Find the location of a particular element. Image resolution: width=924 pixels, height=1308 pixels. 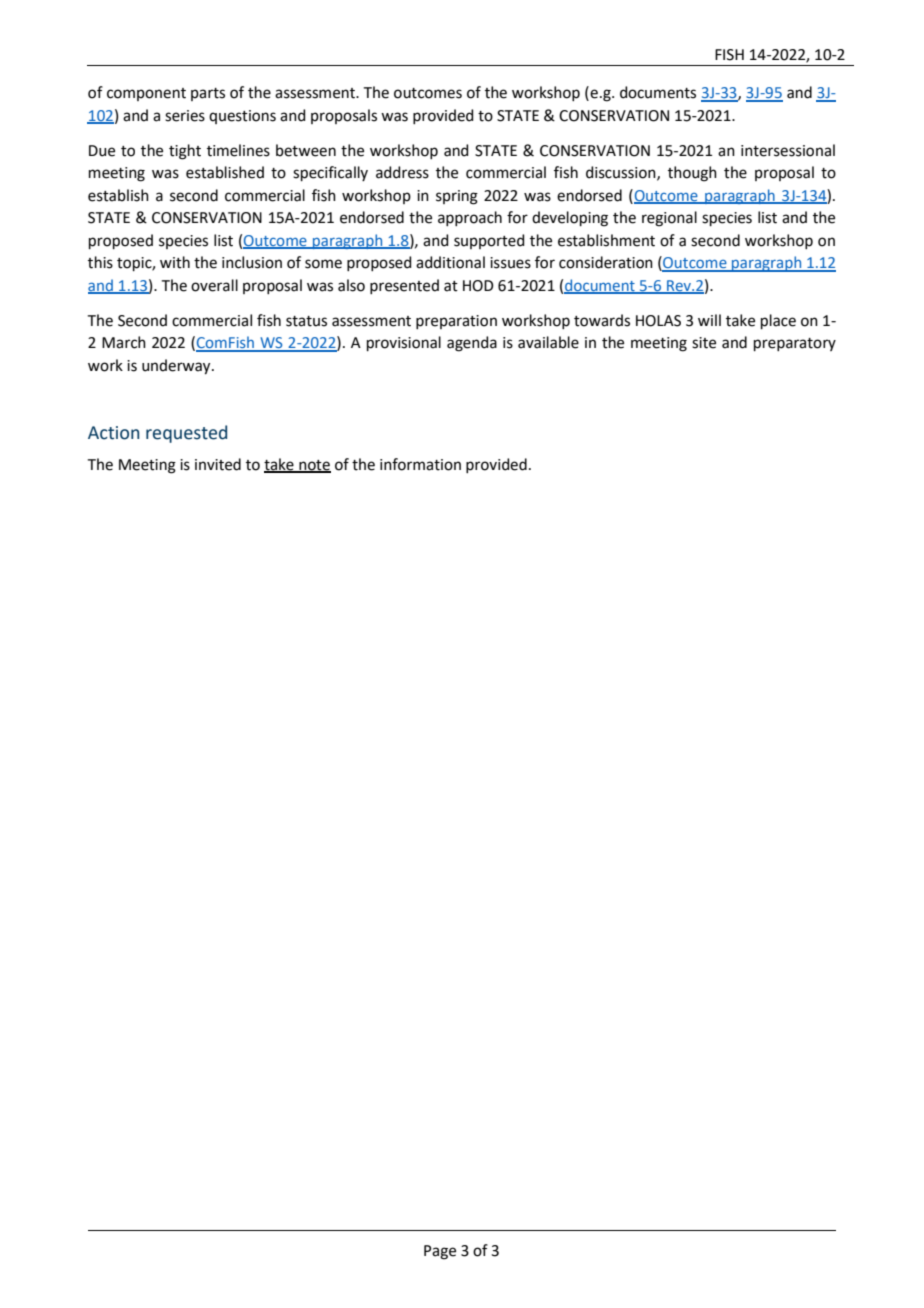

Page is located at coordinates (440, 1252).
